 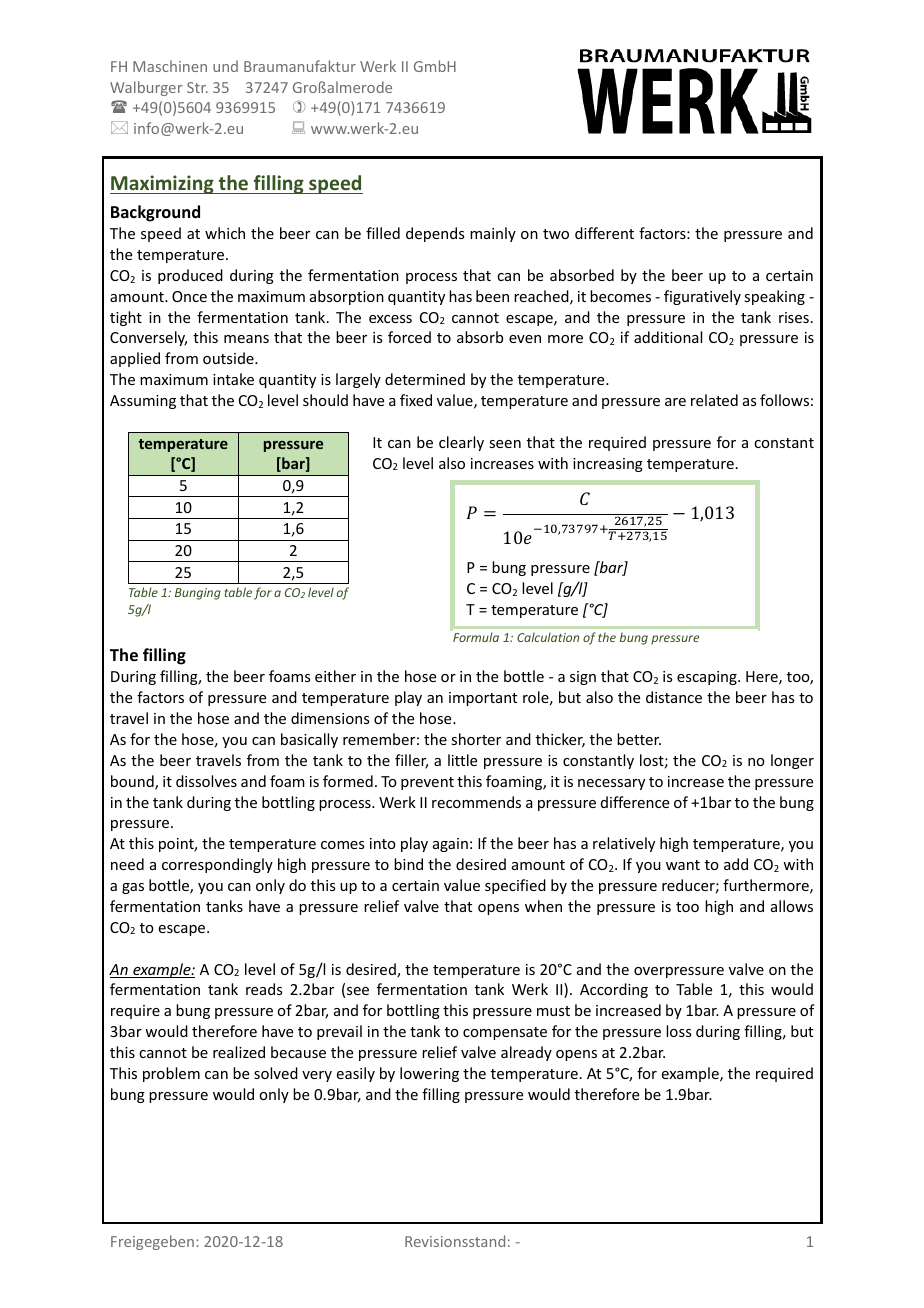 I want to click on clearly, so click(x=461, y=443).
